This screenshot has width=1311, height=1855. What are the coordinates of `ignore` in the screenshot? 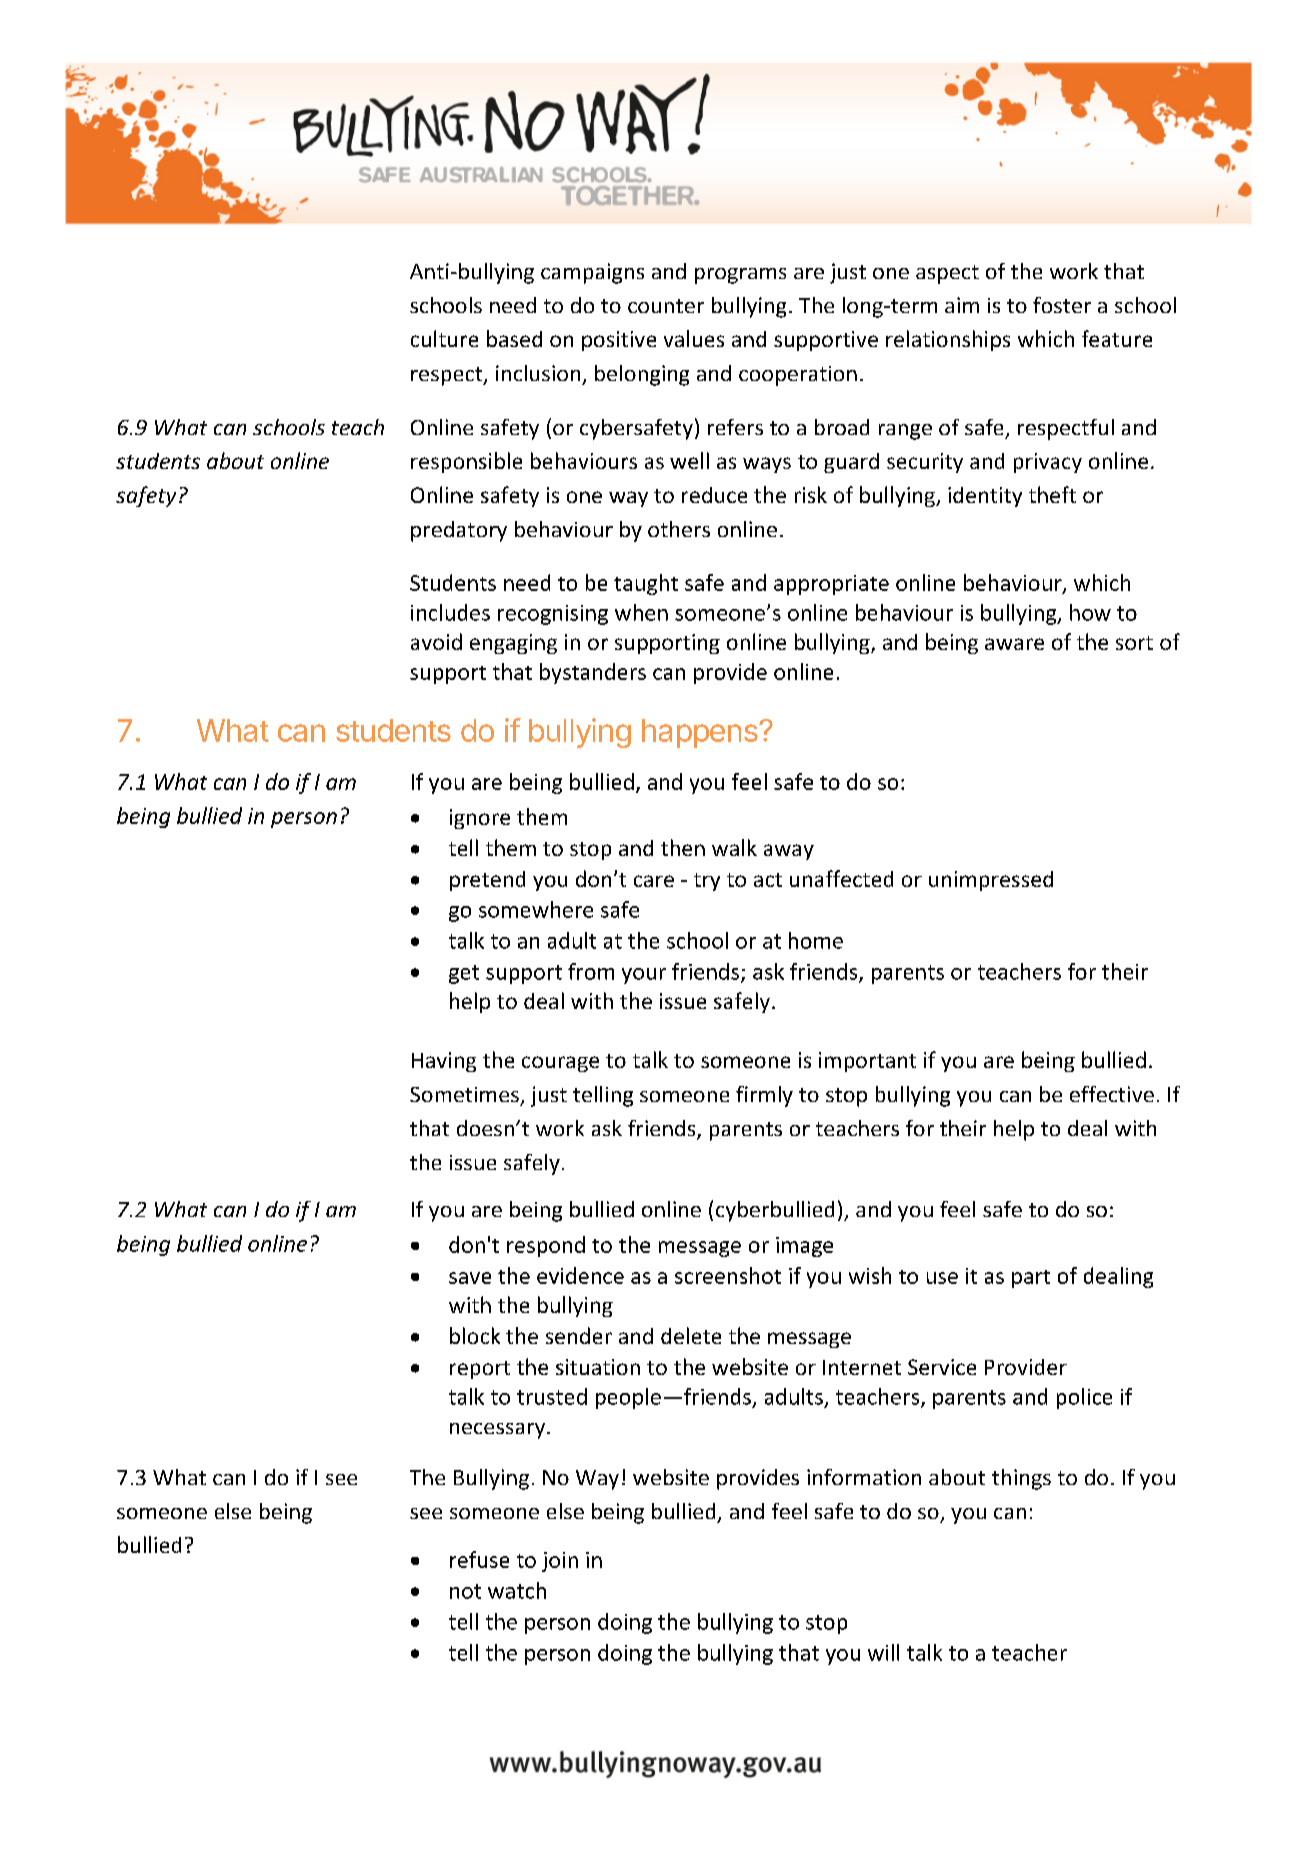 It's located at (480, 819).
